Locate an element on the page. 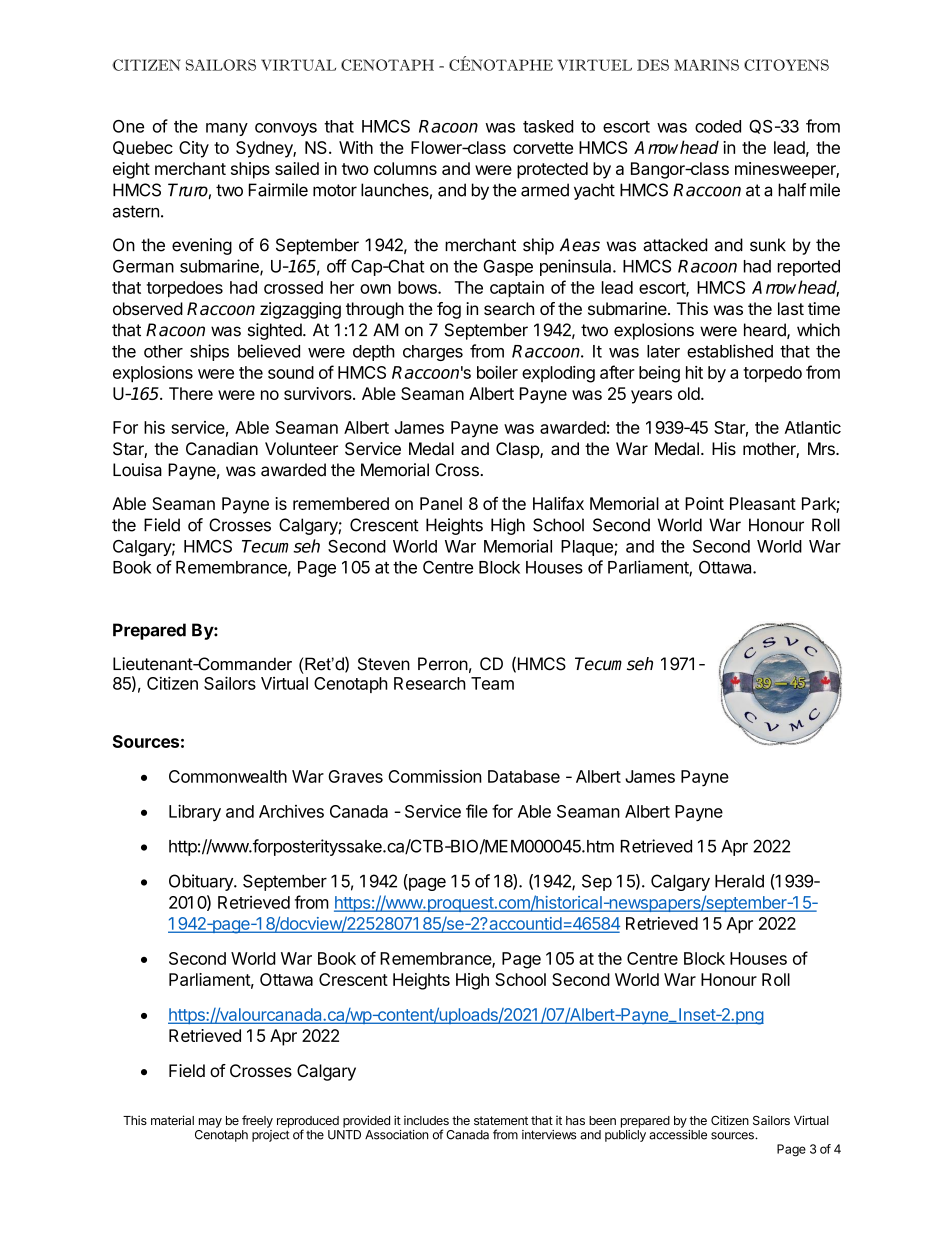  file is located at coordinates (477, 811).
